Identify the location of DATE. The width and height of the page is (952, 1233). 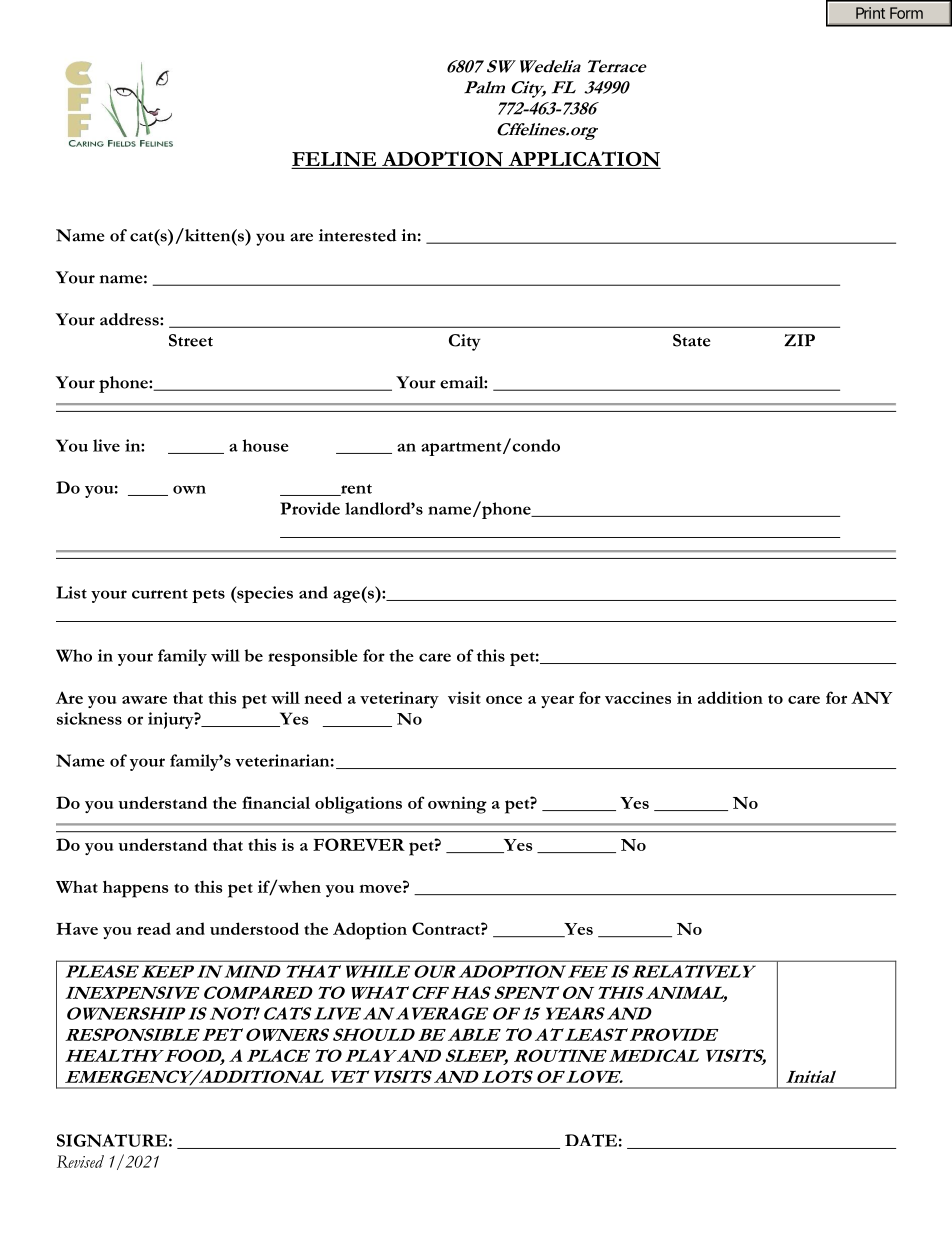
(591, 1140).
